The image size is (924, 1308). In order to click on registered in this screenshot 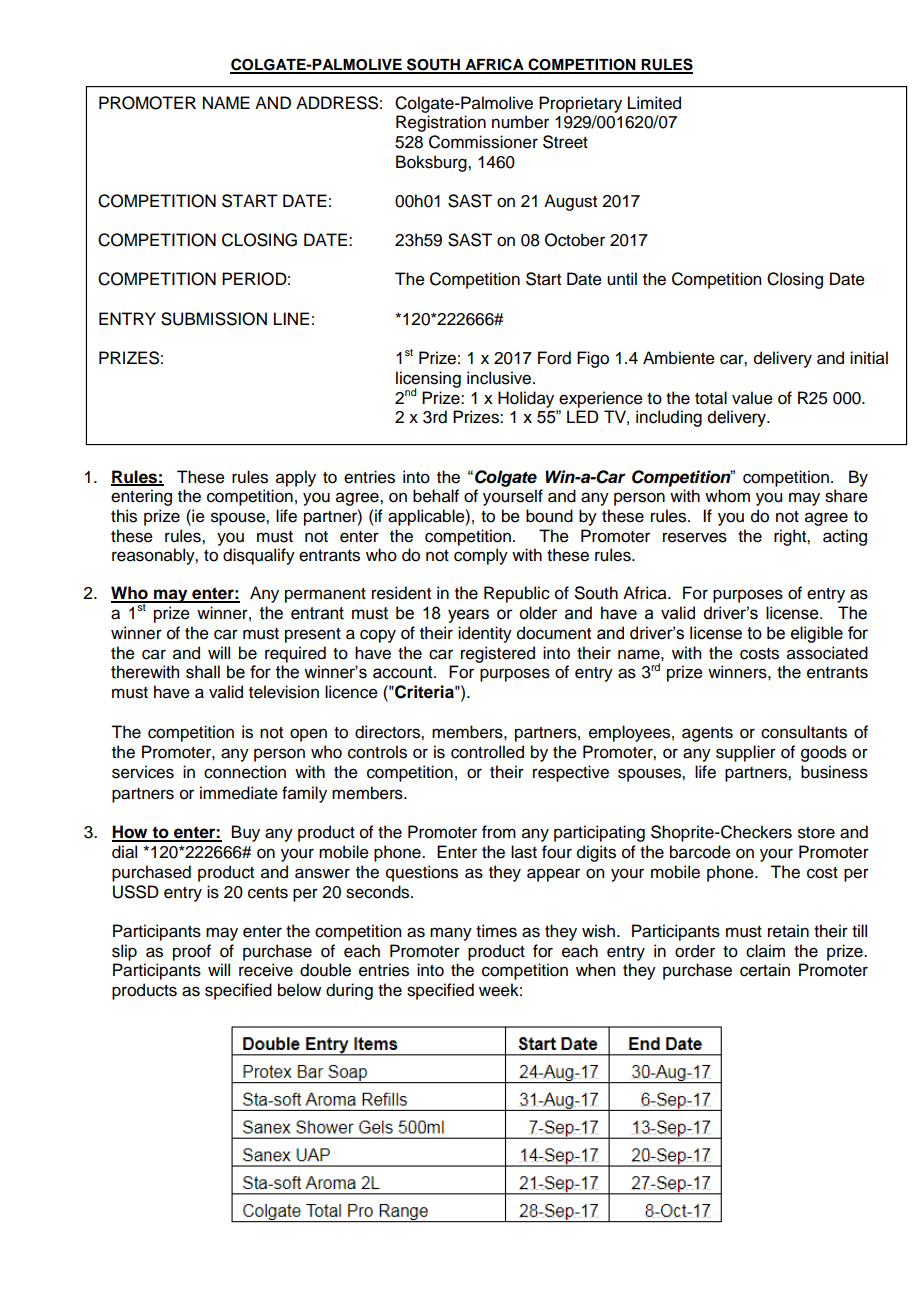, I will do `click(498, 654)`.
